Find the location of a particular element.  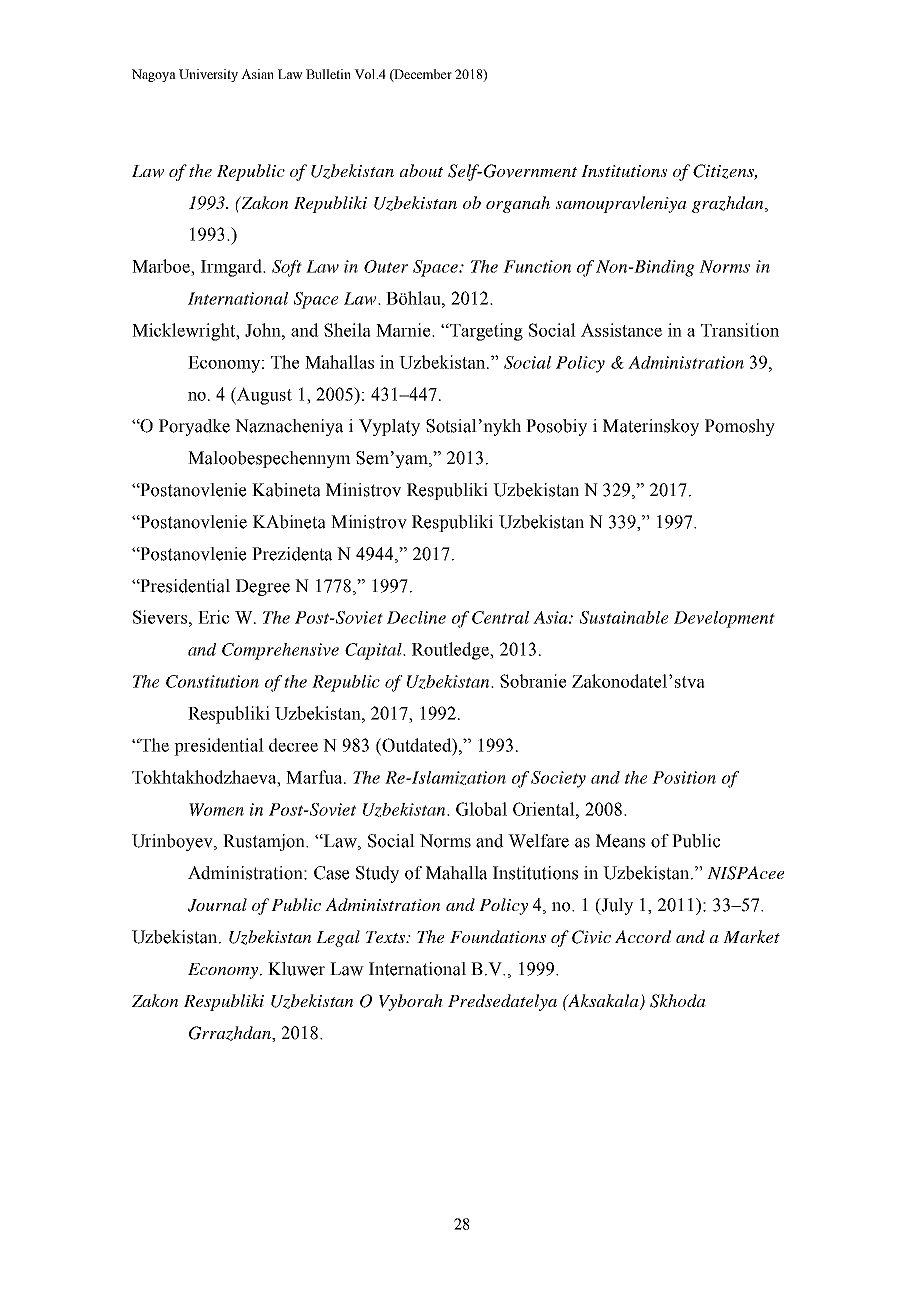

Assistance is located at coordinates (621, 330).
